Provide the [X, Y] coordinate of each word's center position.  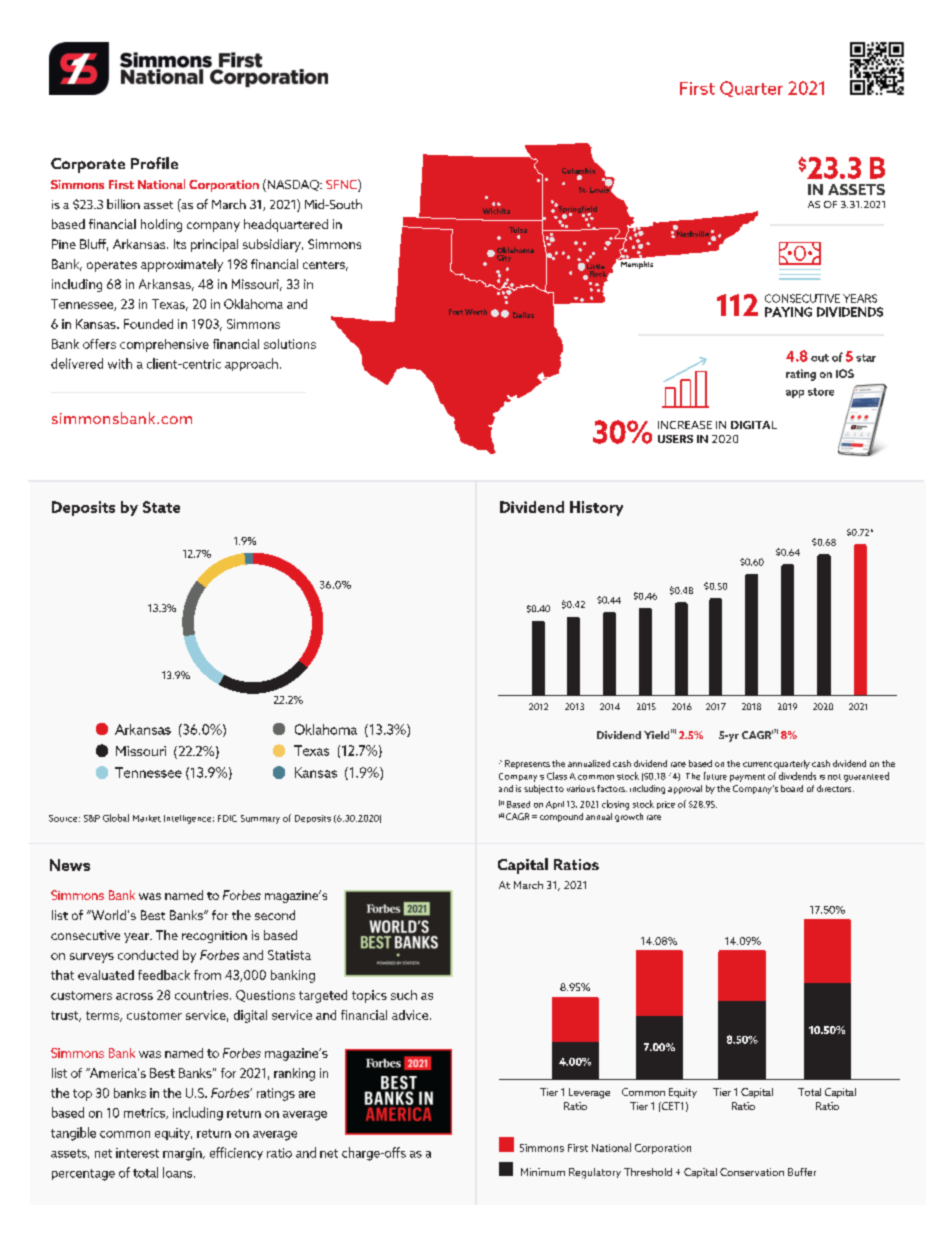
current [757, 764]
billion [123, 204]
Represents [527, 764]
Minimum [543, 1172]
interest [137, 1153]
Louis [600, 189]
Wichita [496, 211]
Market [147, 818]
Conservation [752, 1172]
